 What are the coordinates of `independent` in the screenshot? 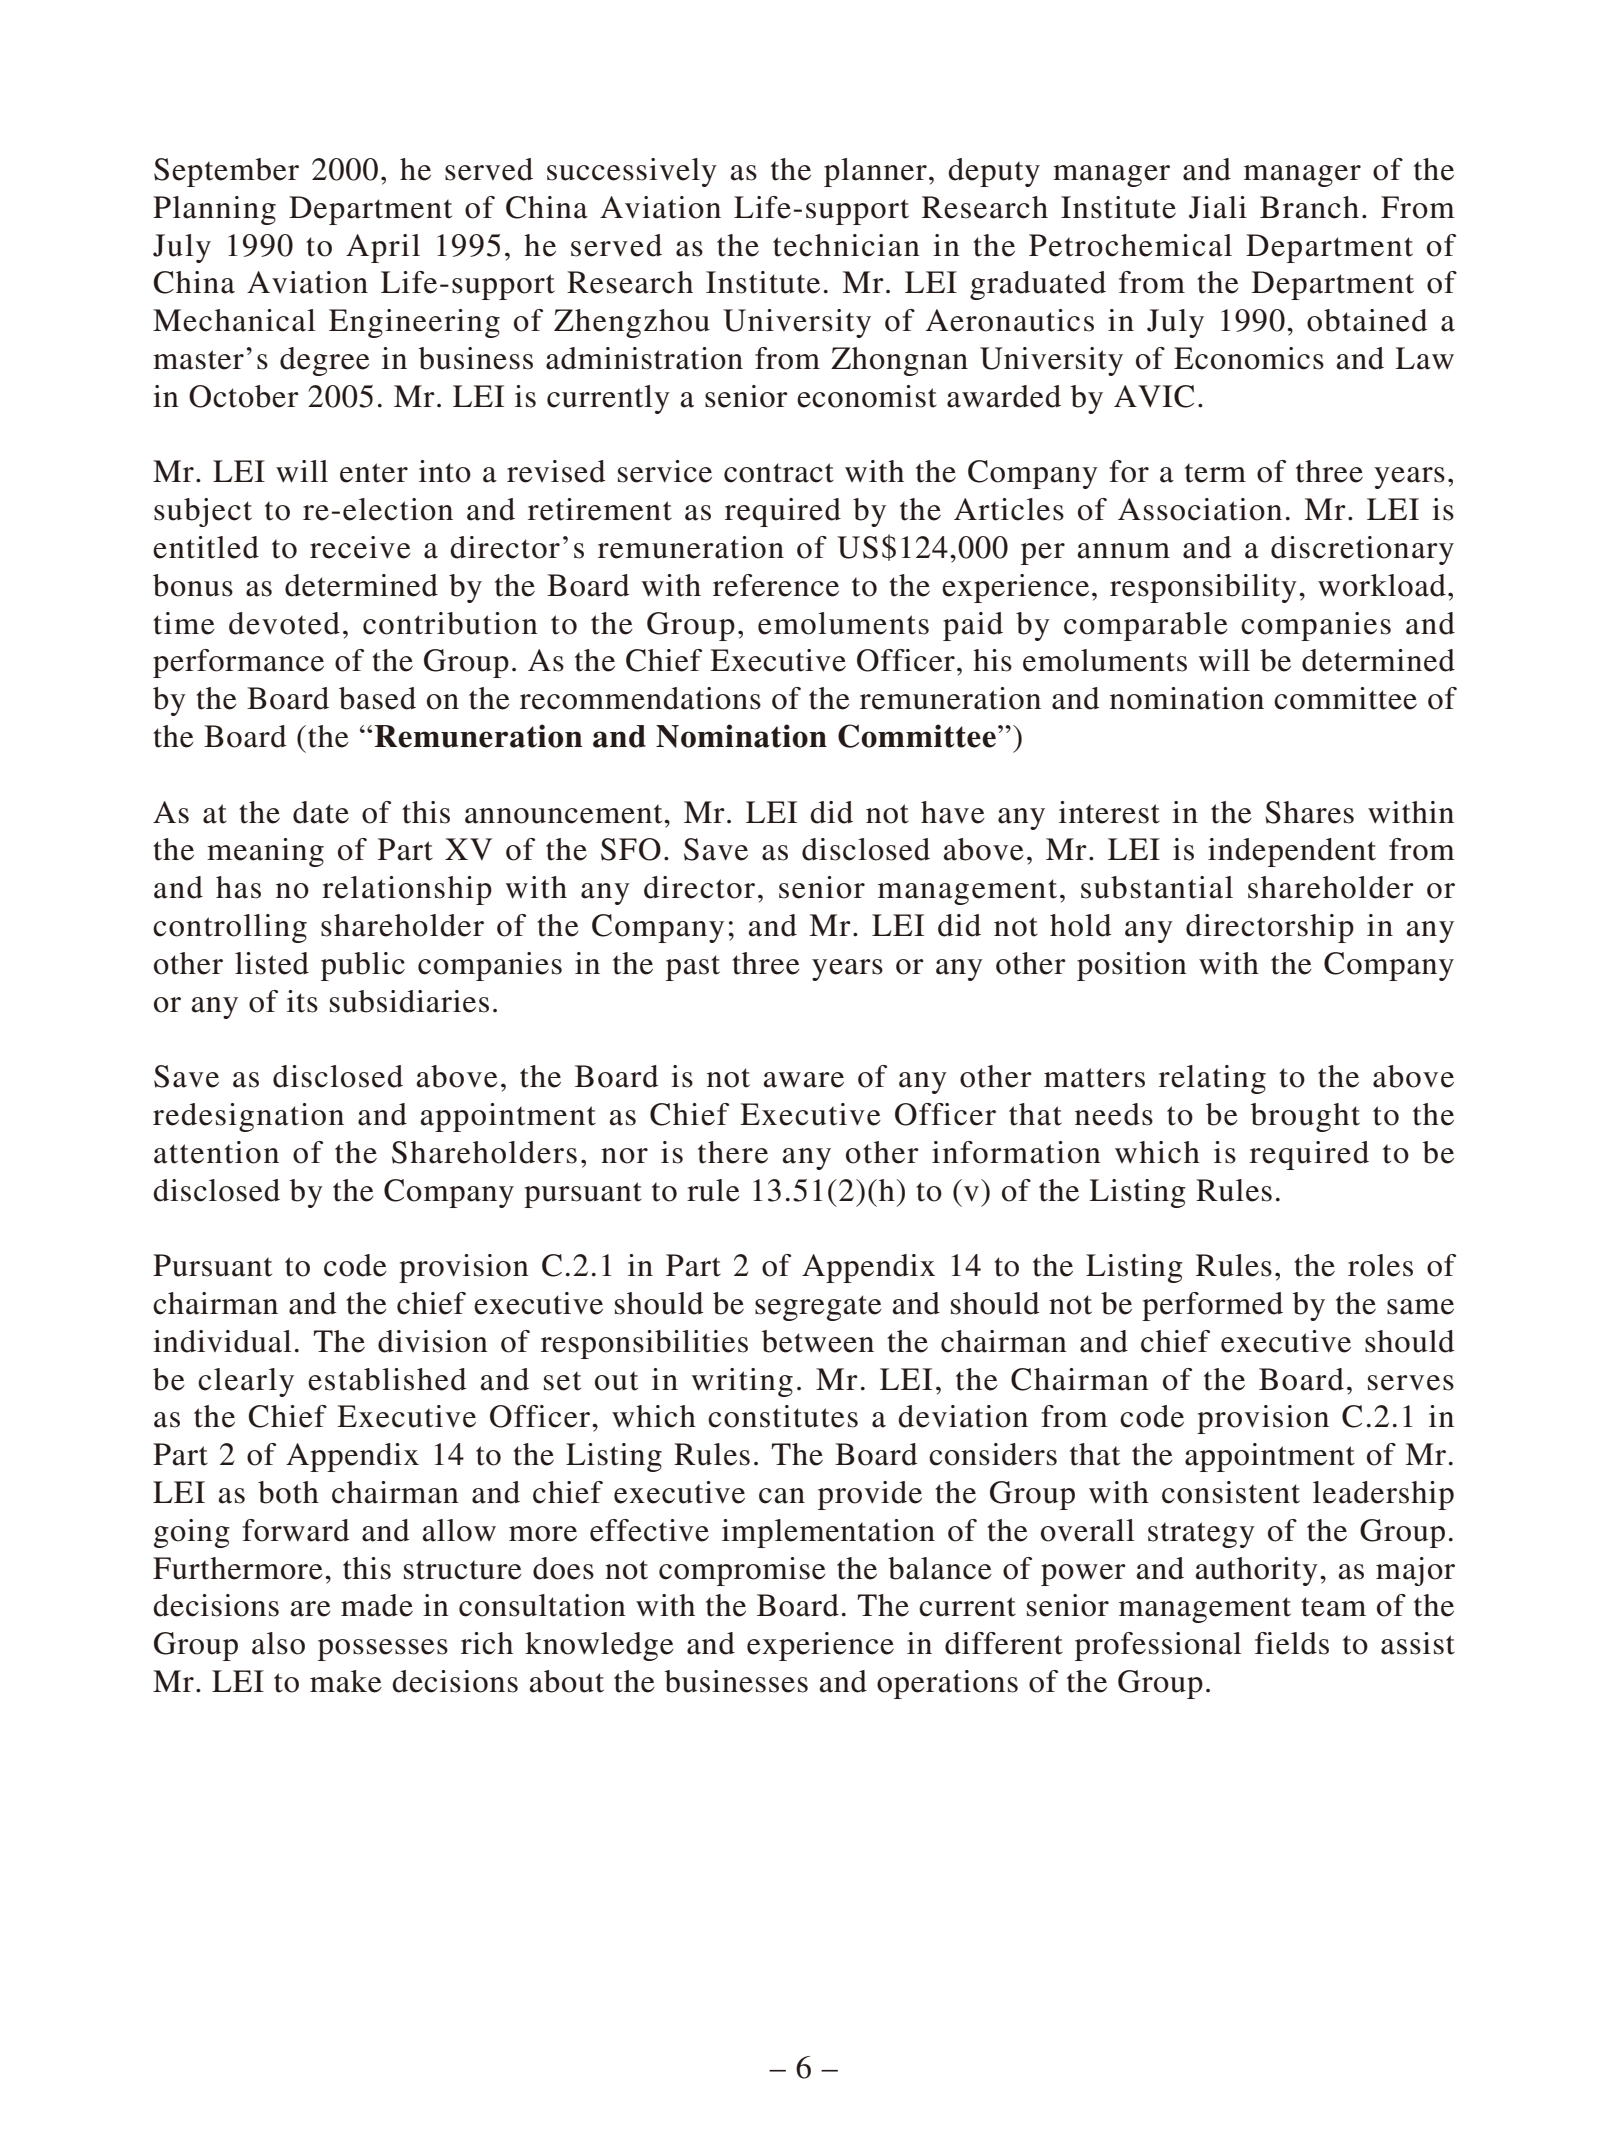 It's located at (1292, 852).
